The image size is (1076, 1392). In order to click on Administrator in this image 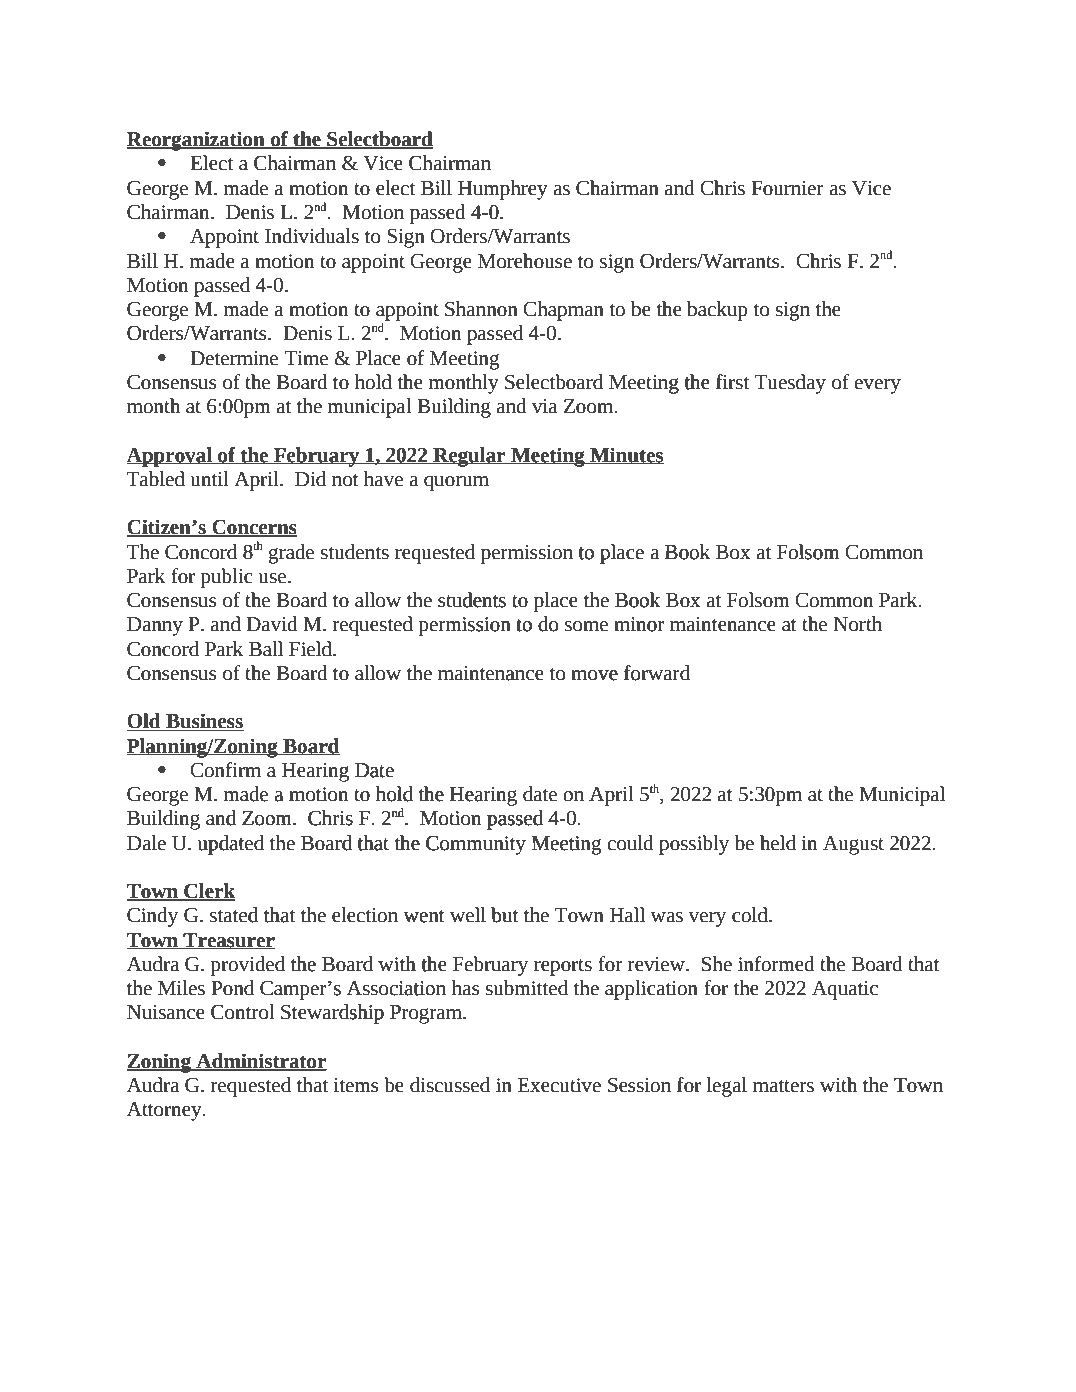, I will do `click(260, 1062)`.
